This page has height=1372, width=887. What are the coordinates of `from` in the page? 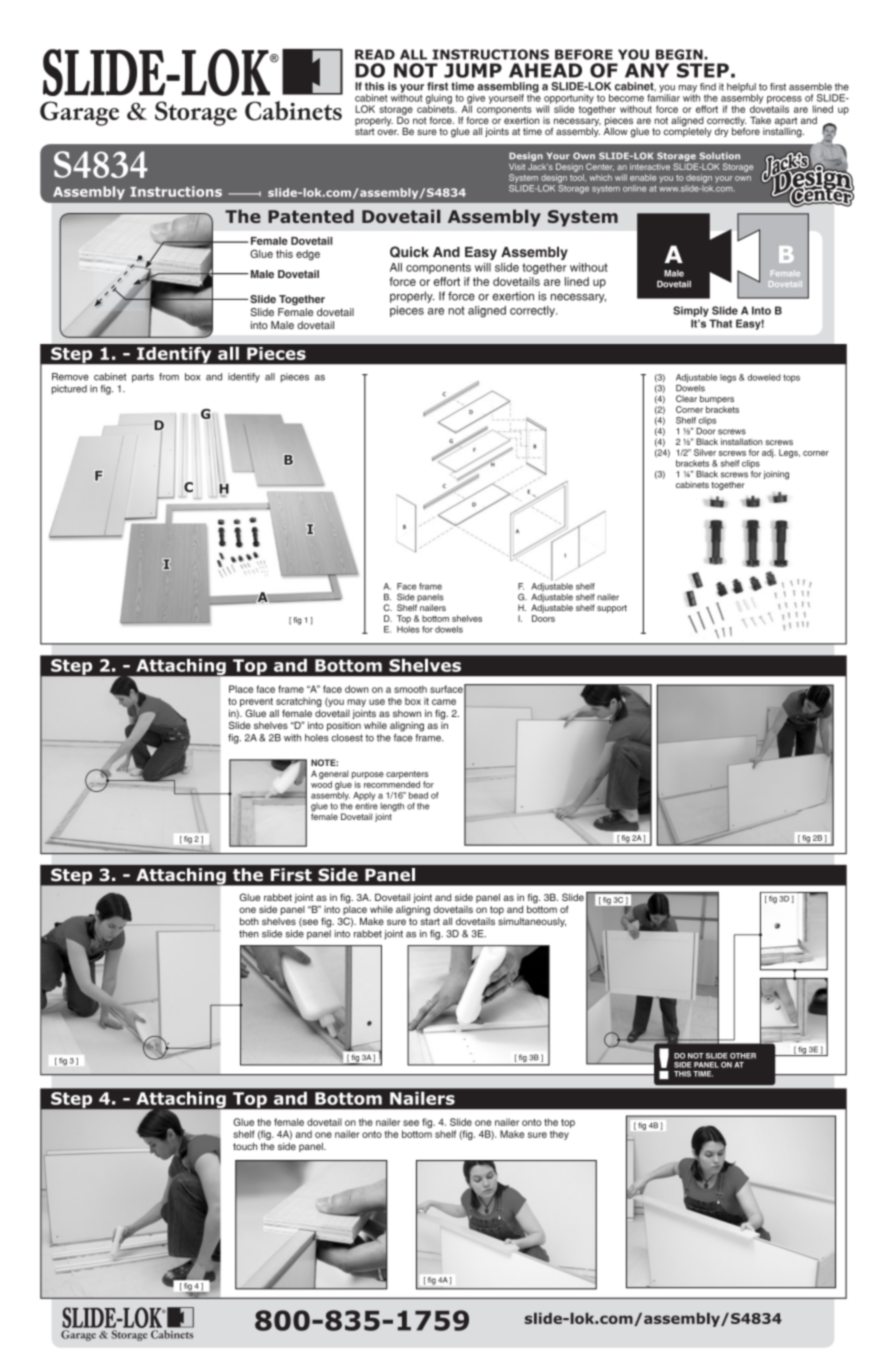 It's located at (169, 377).
